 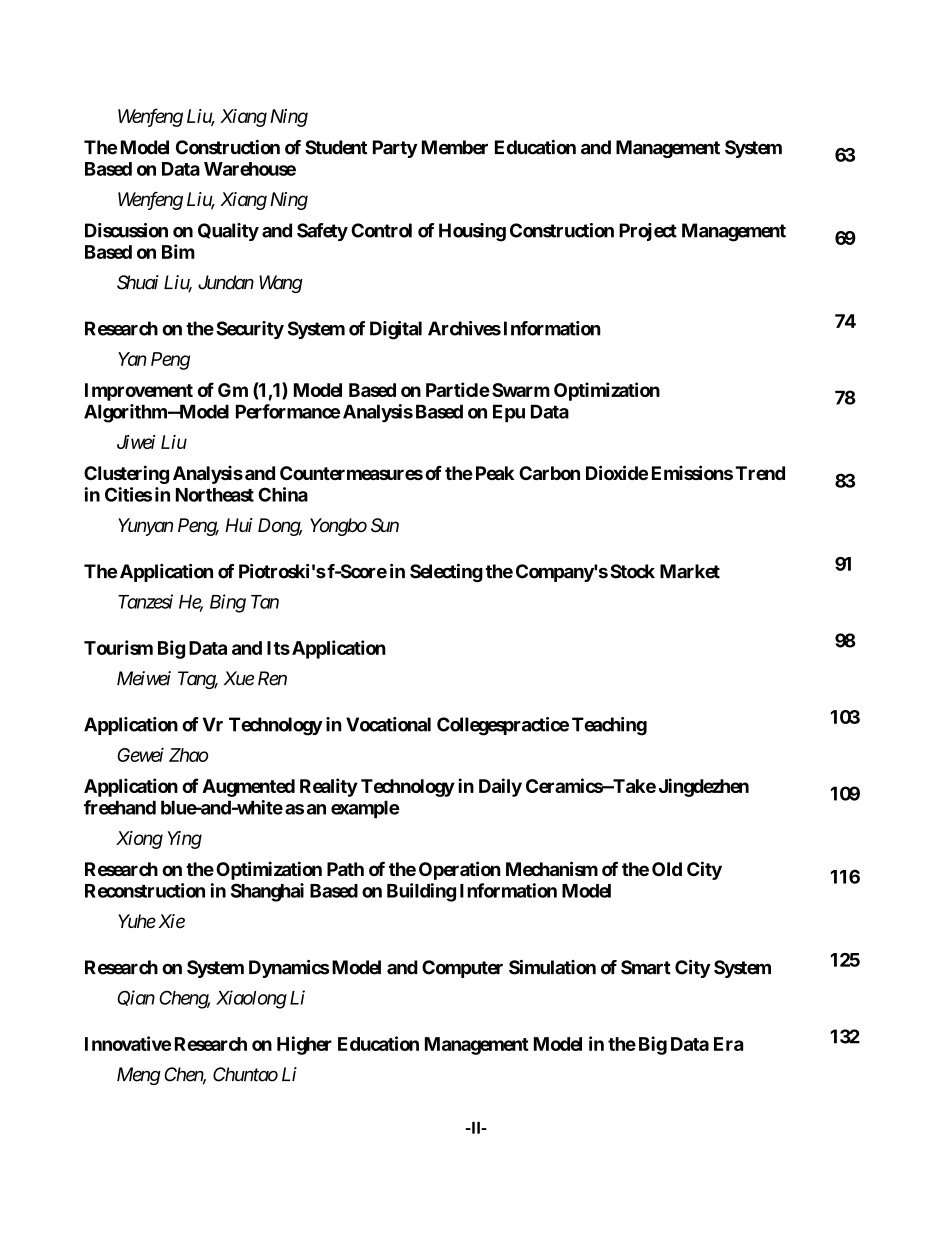 I want to click on Trend, so click(x=760, y=473).
